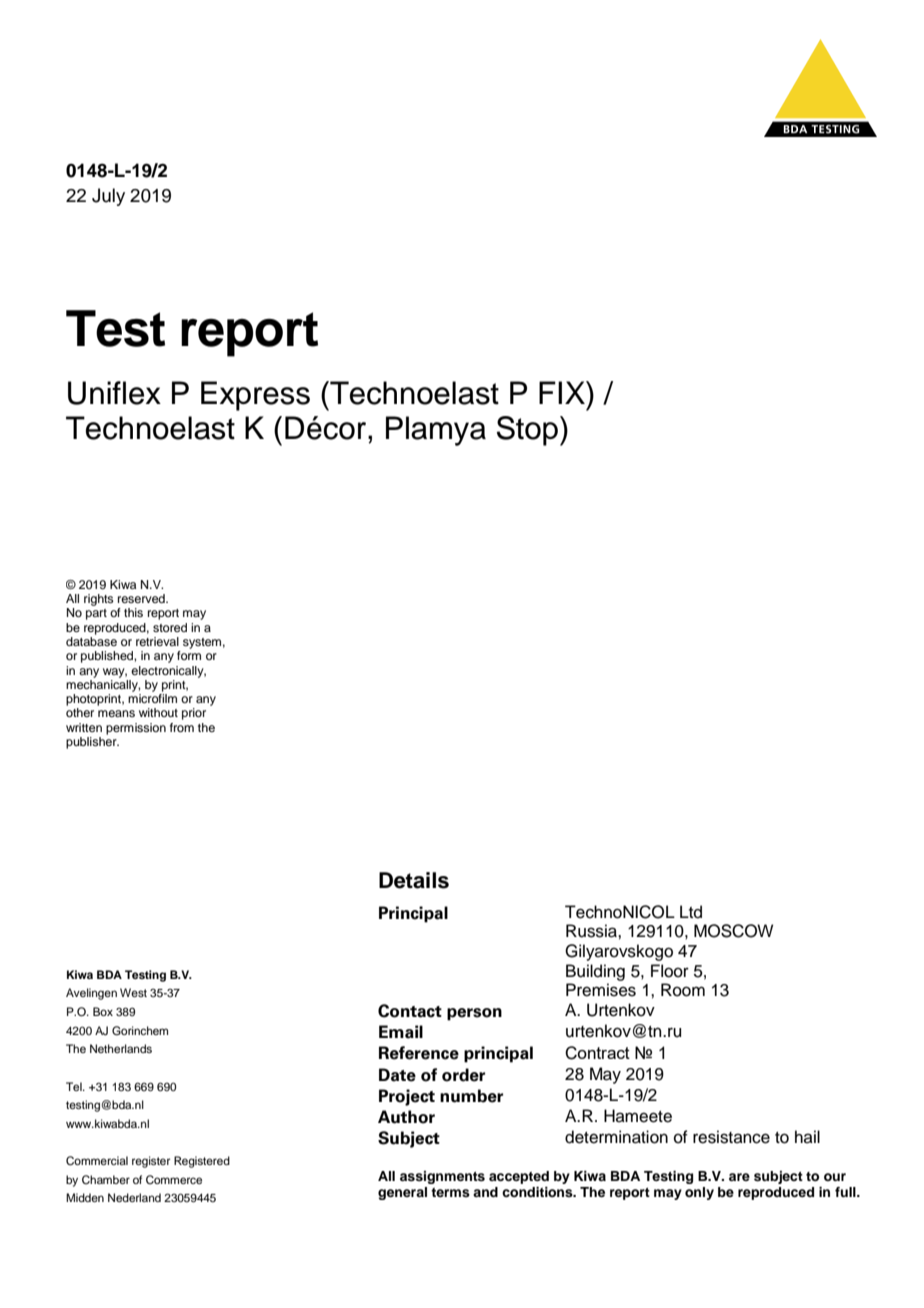  I want to click on prior, so click(194, 714).
